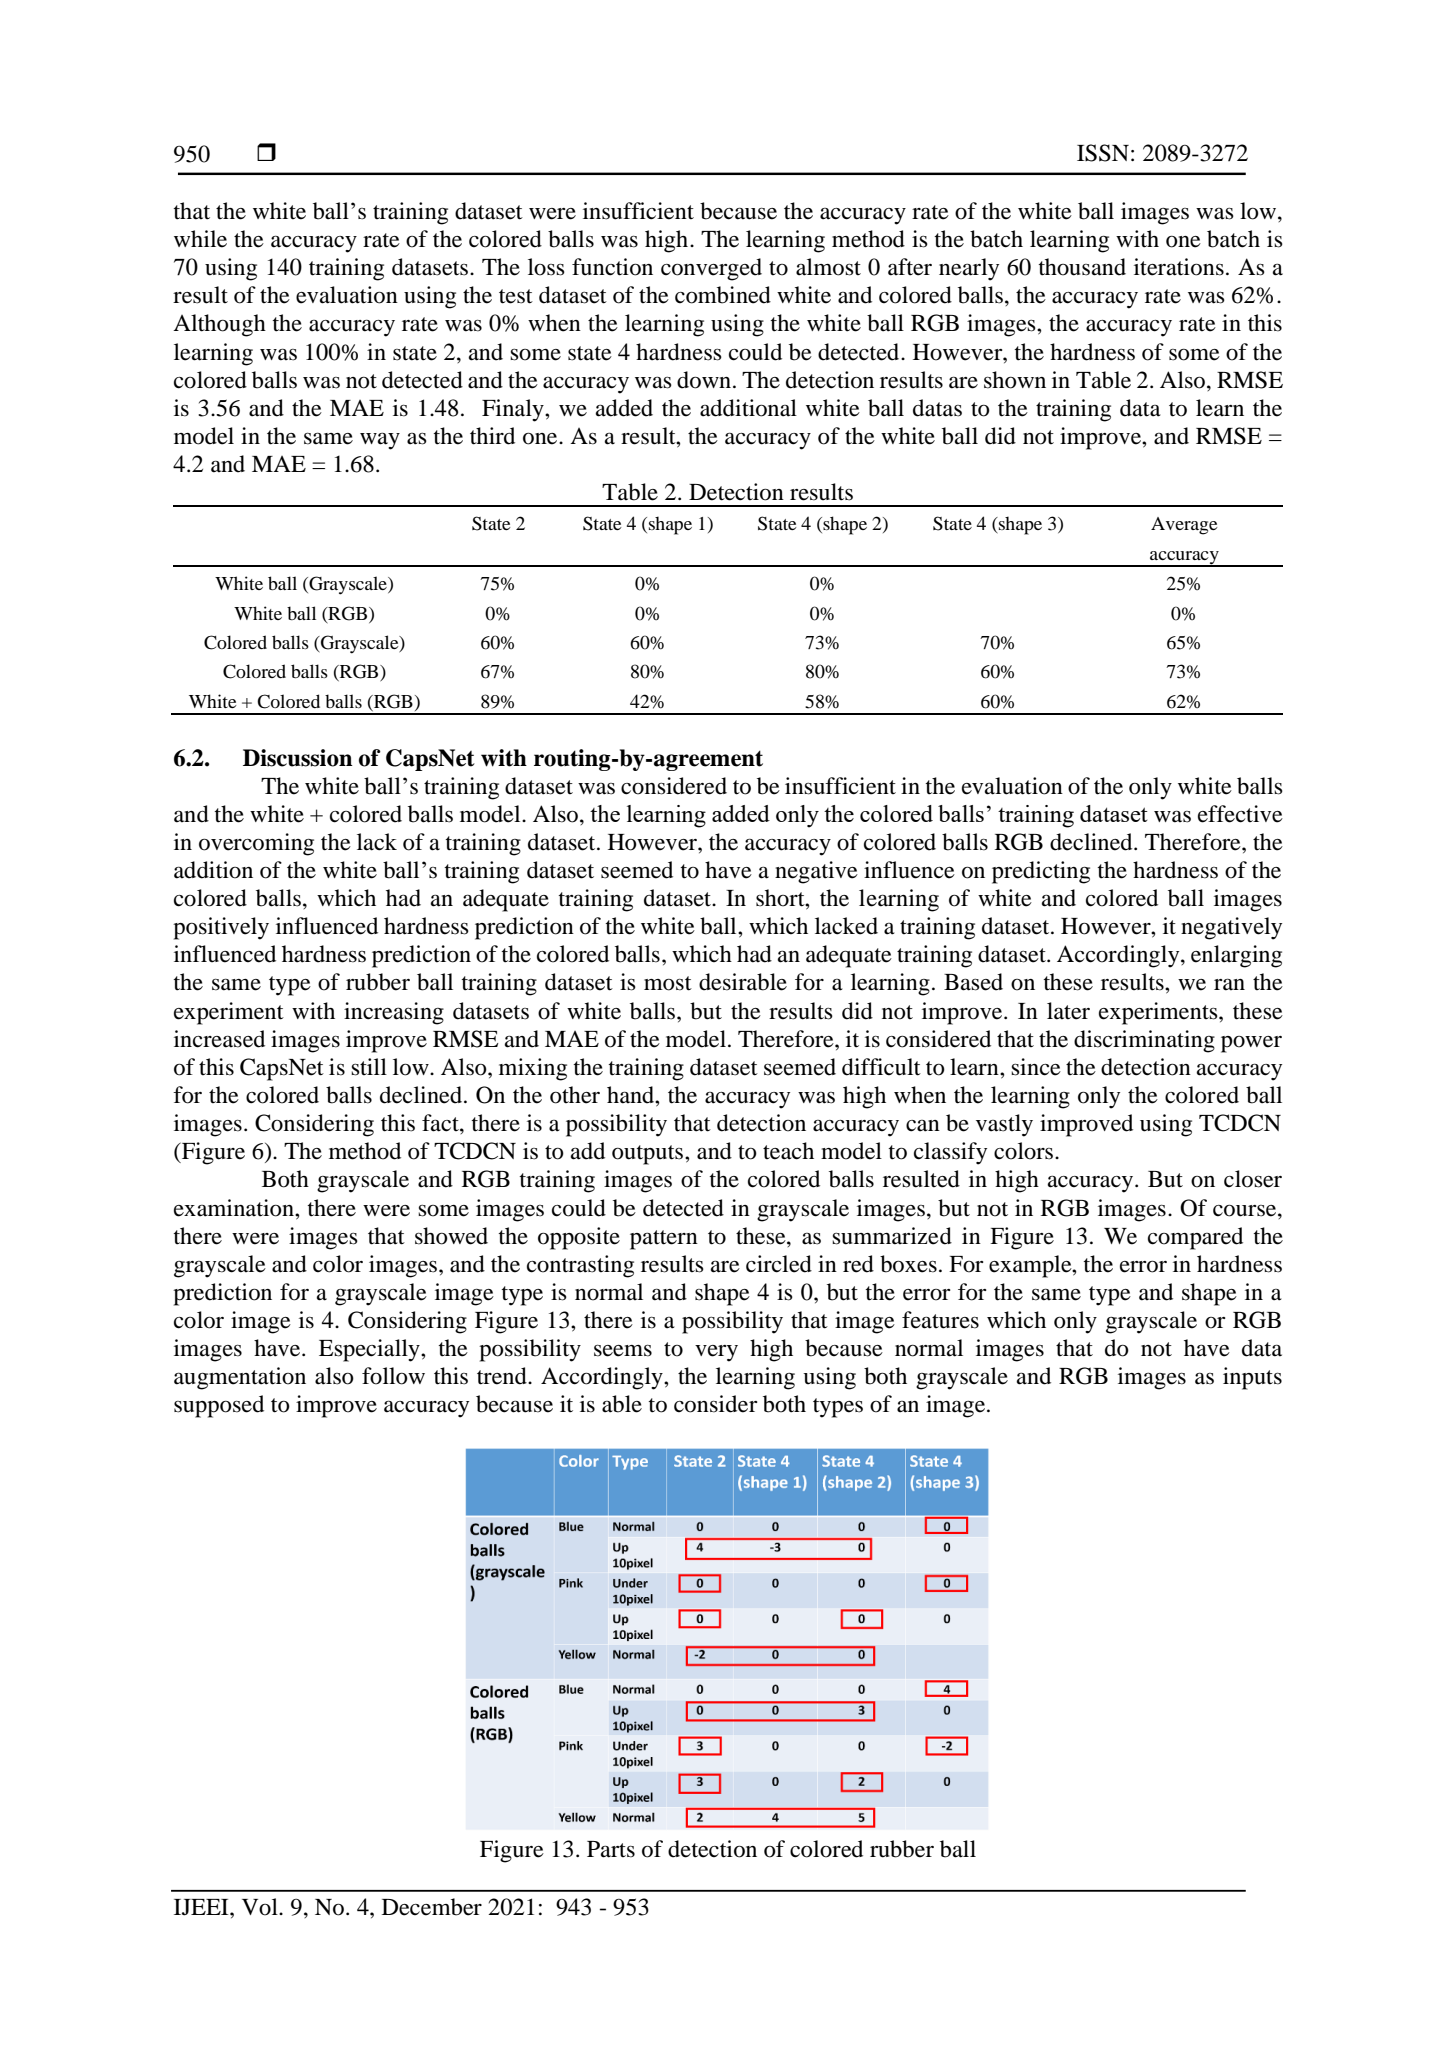 This screenshot has width=1456, height=2059. Describe the element at coordinates (881, 1067) in the screenshot. I see `difficult` at that location.
